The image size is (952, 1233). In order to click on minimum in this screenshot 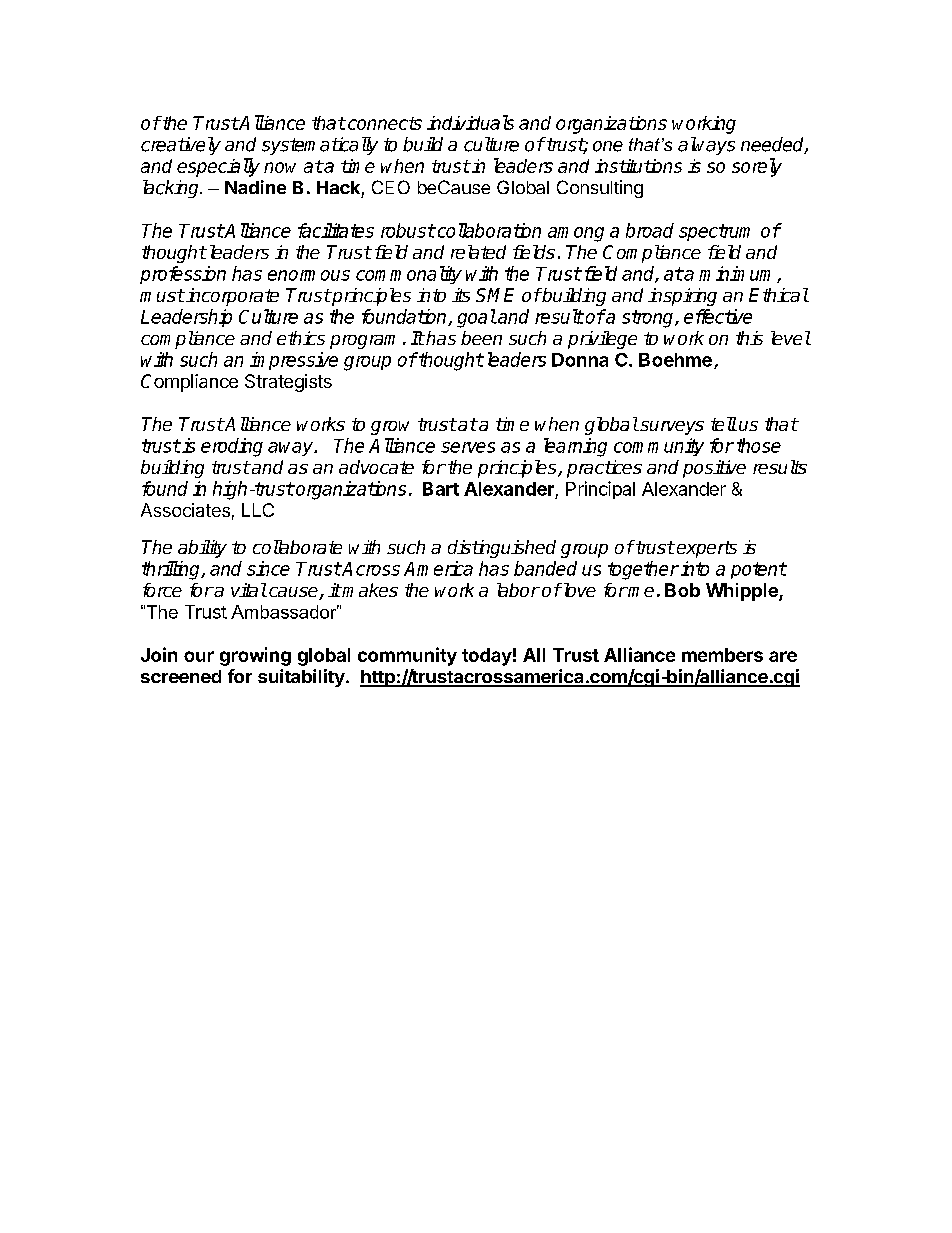, I will do `click(738, 274)`.
